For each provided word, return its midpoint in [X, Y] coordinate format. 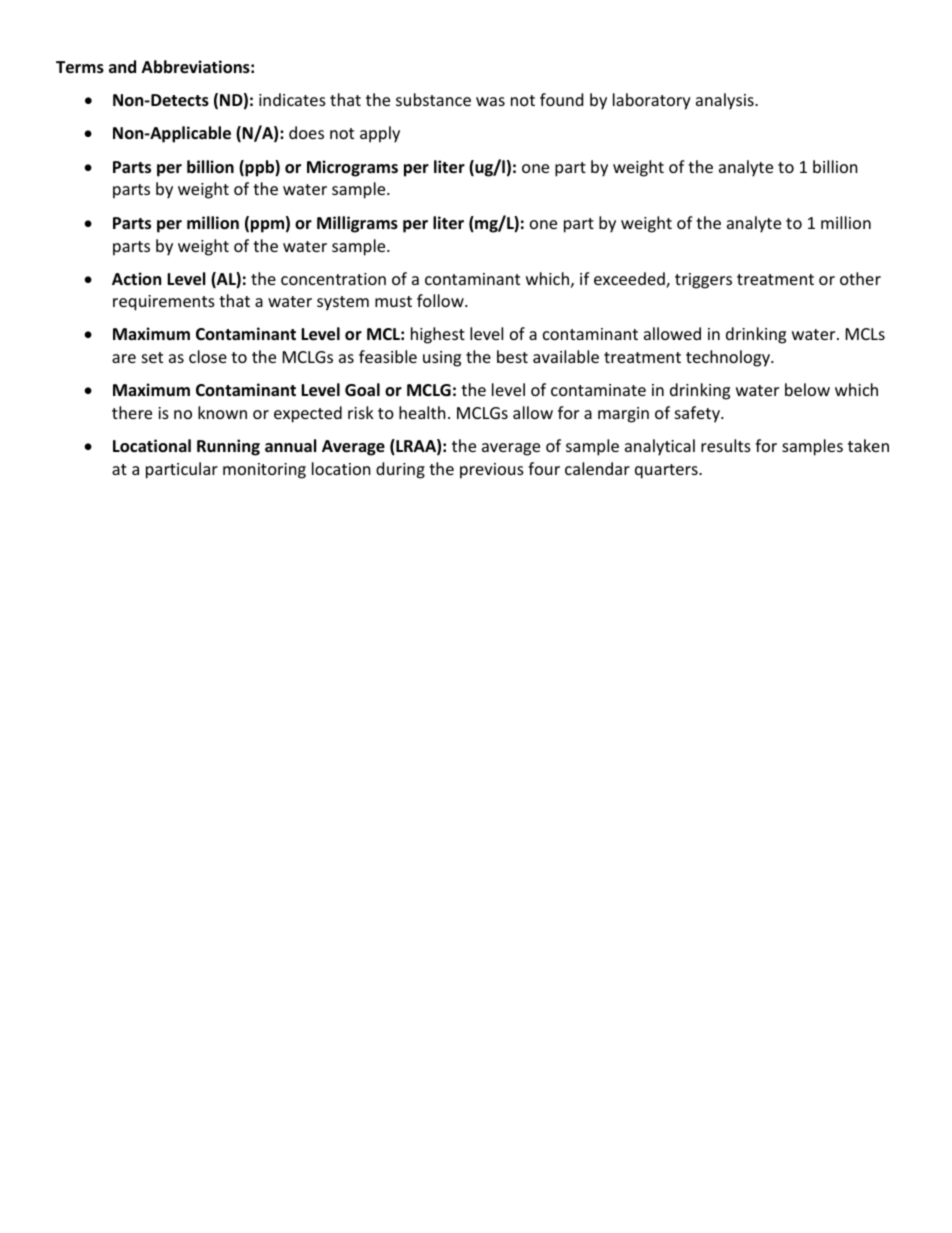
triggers [703, 281]
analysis [726, 101]
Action [136, 278]
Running [228, 447]
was [490, 101]
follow [441, 300]
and [122, 66]
